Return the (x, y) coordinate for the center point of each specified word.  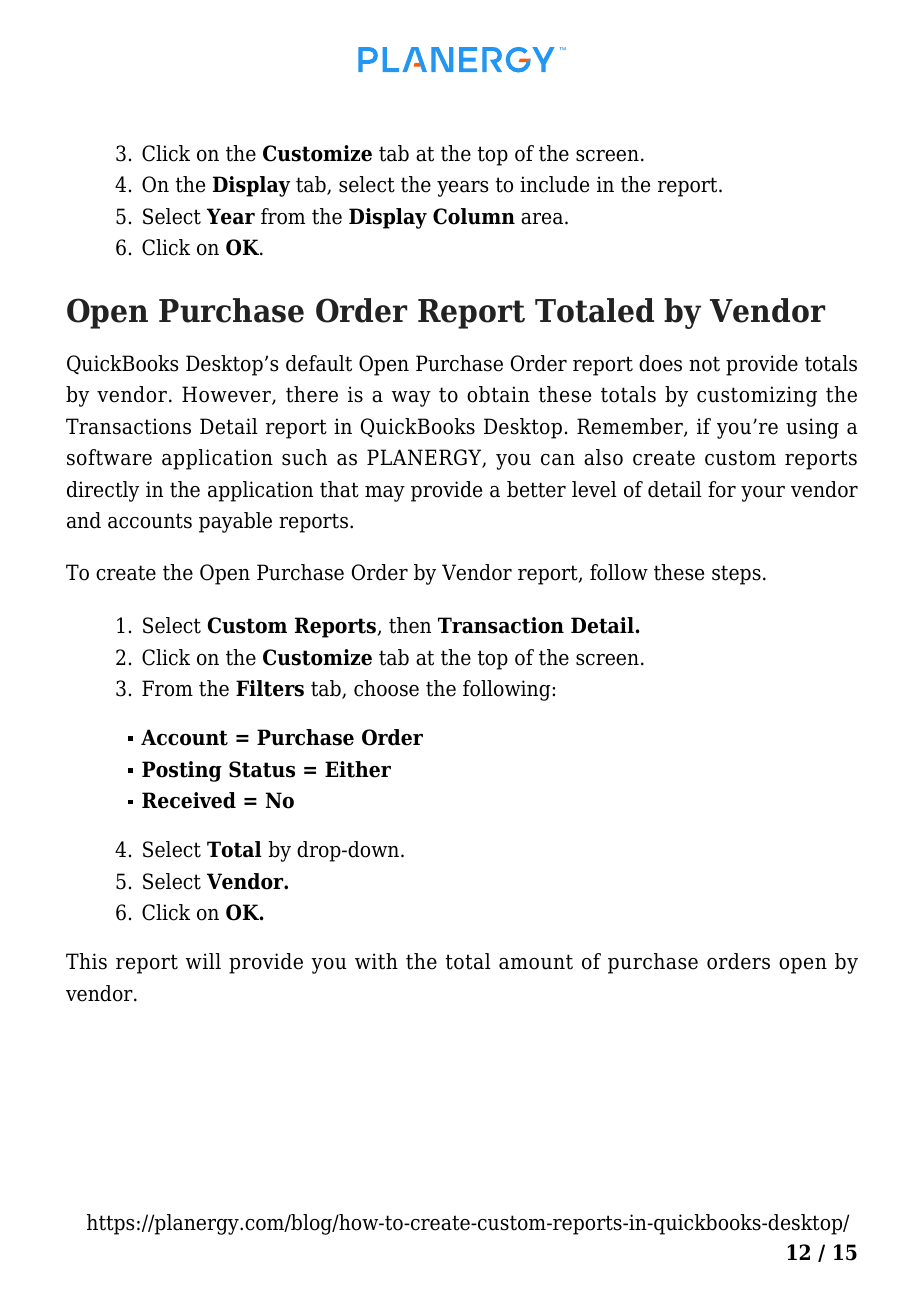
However (227, 395)
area (543, 219)
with (376, 961)
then (410, 625)
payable (235, 522)
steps (736, 575)
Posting (182, 771)
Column (474, 216)
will (203, 961)
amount (536, 962)
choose (386, 688)
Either (358, 769)
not (704, 364)
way (411, 399)
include (554, 184)
